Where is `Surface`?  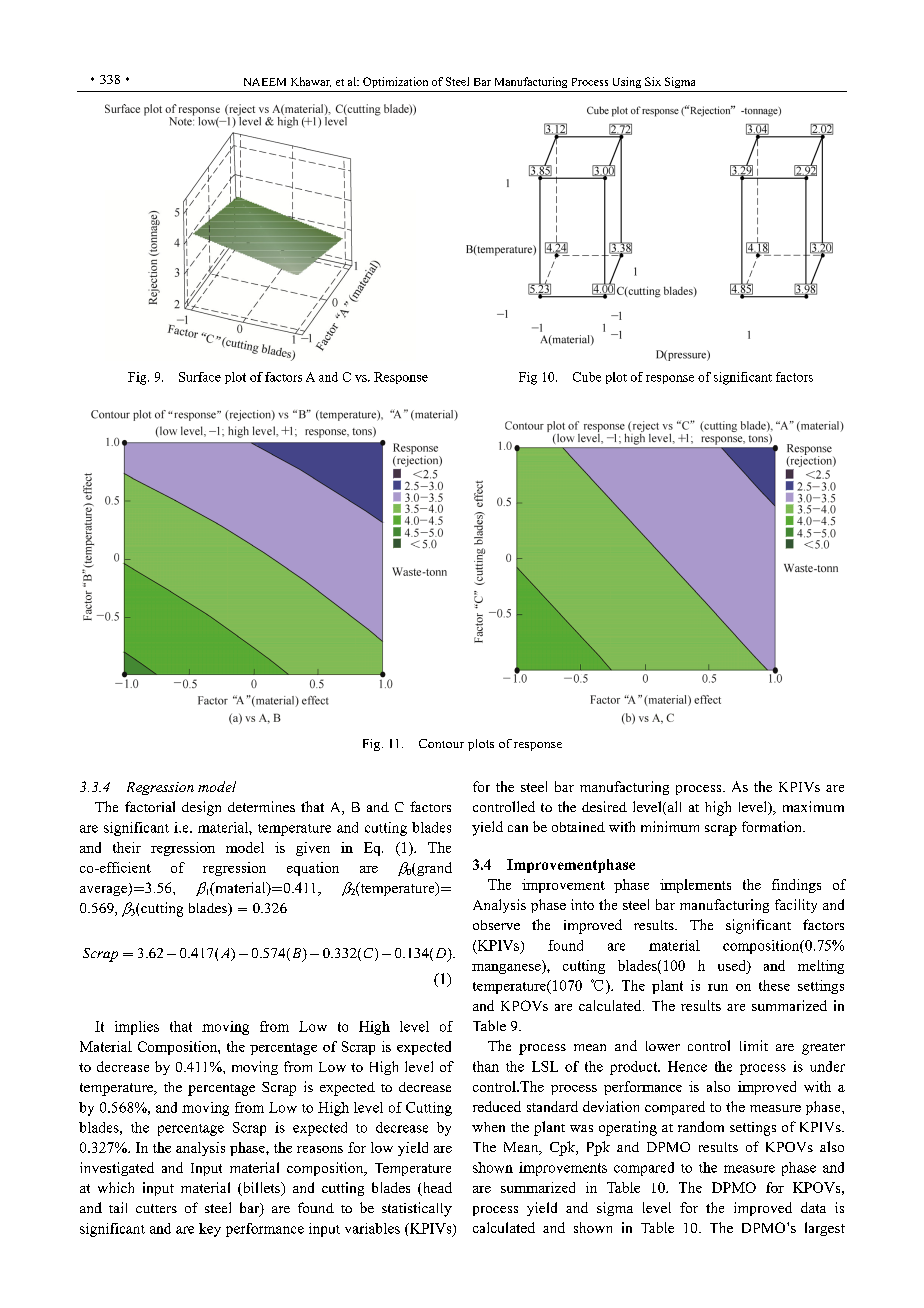 Surface is located at coordinates (200, 377).
